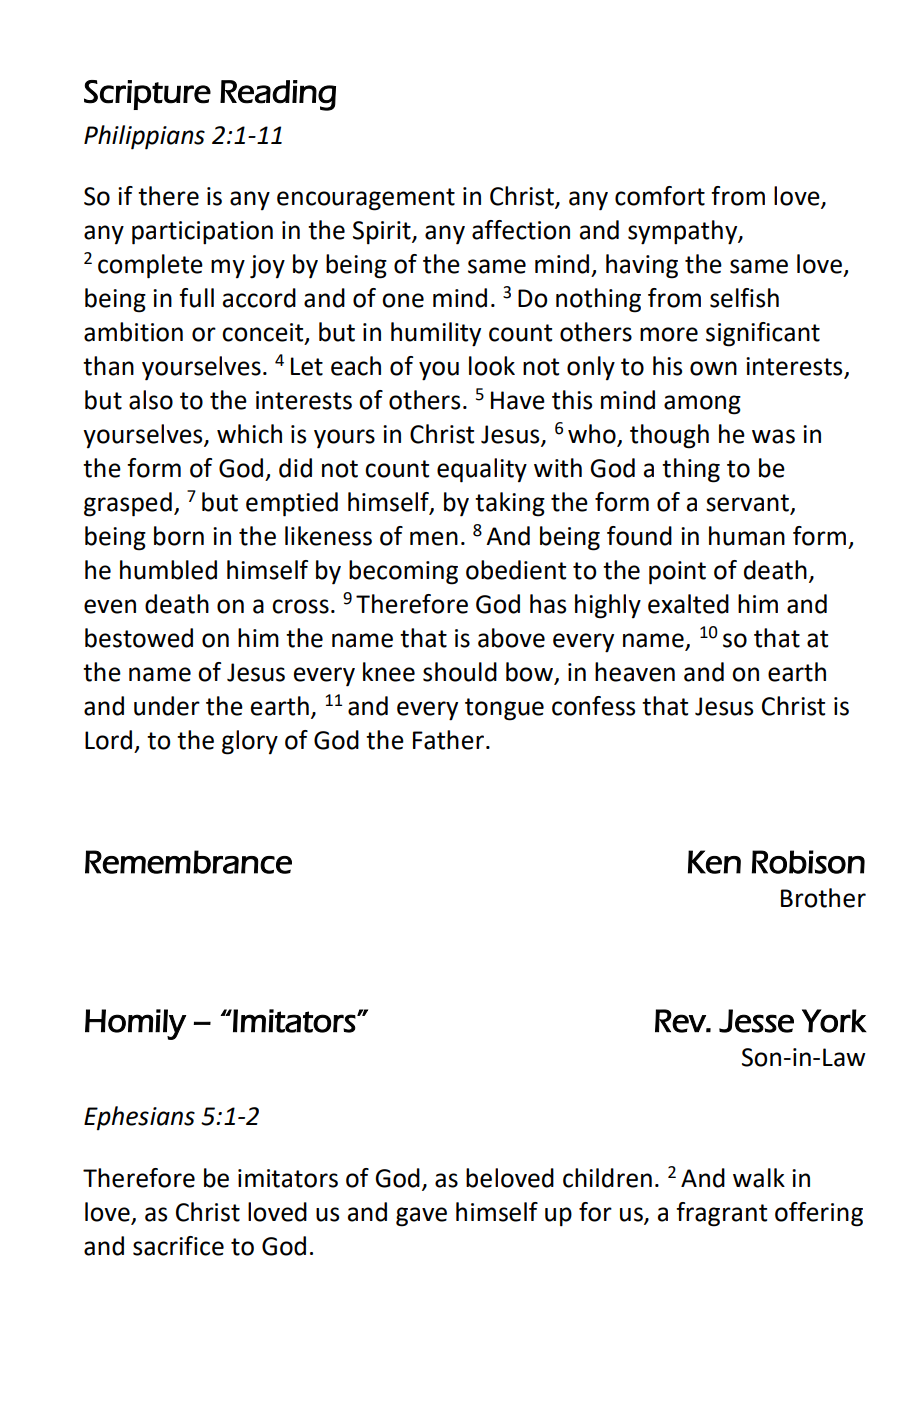  Describe the element at coordinates (421, 1217) in the screenshot. I see `gave` at that location.
